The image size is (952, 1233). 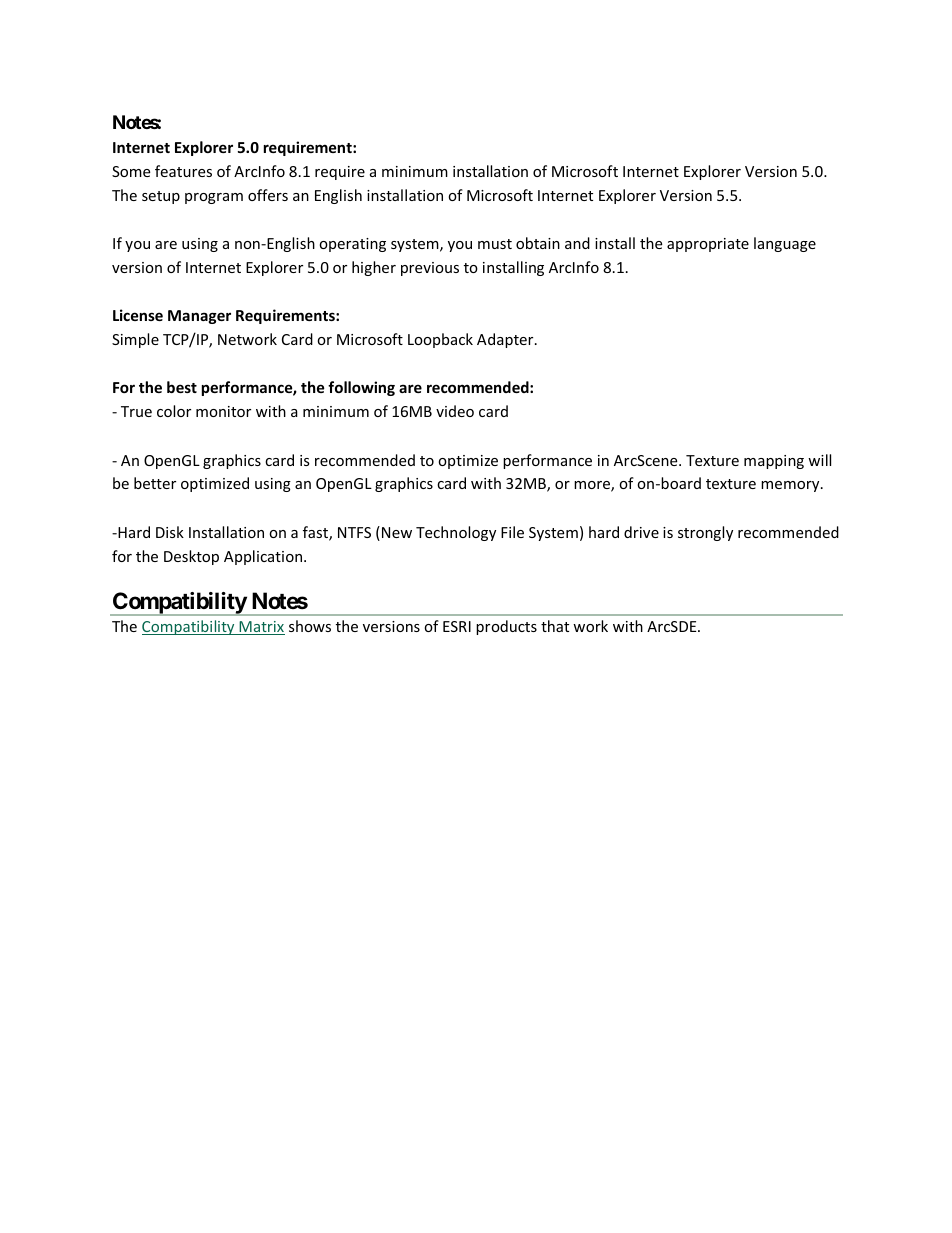 What do you see at coordinates (455, 411) in the screenshot?
I see `video` at bounding box center [455, 411].
